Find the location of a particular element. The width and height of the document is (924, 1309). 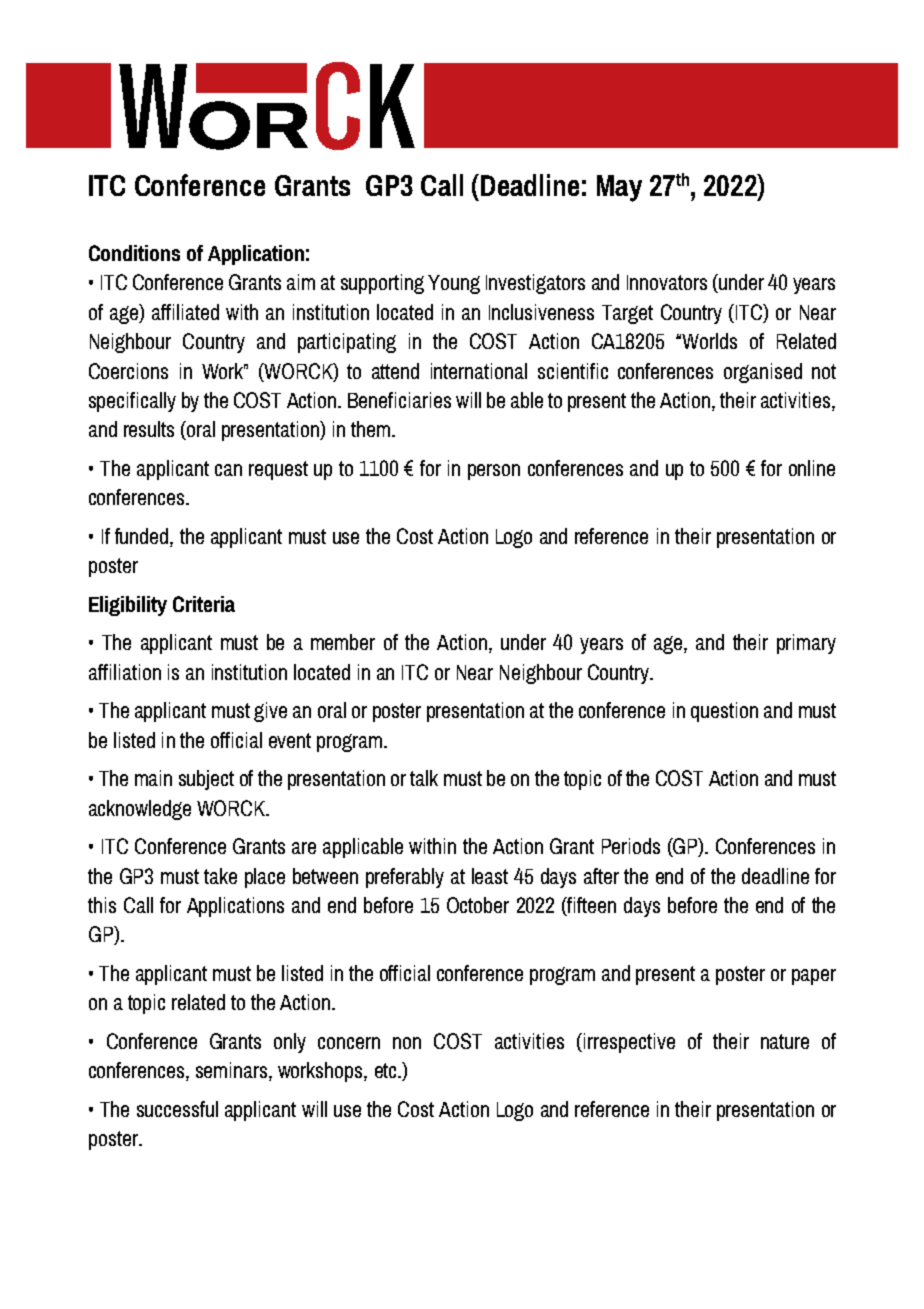

person is located at coordinates (494, 472).
